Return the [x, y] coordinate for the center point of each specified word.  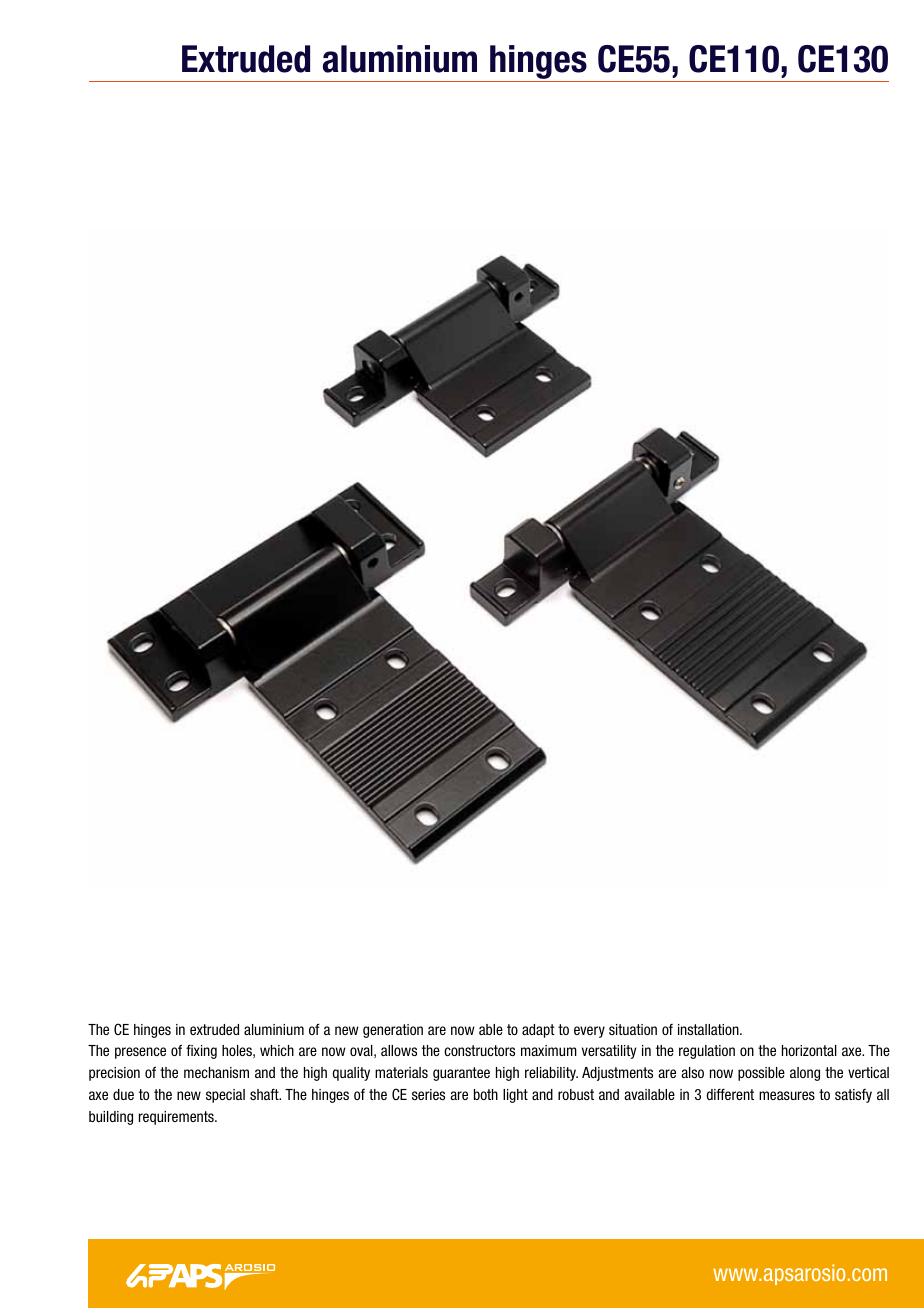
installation [709, 1029]
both [486, 1094]
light [515, 1096]
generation [393, 1031]
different [730, 1094]
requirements [177, 1118]
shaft [265, 1094]
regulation [707, 1052]
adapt [538, 1031]
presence [140, 1053]
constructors [479, 1050]
